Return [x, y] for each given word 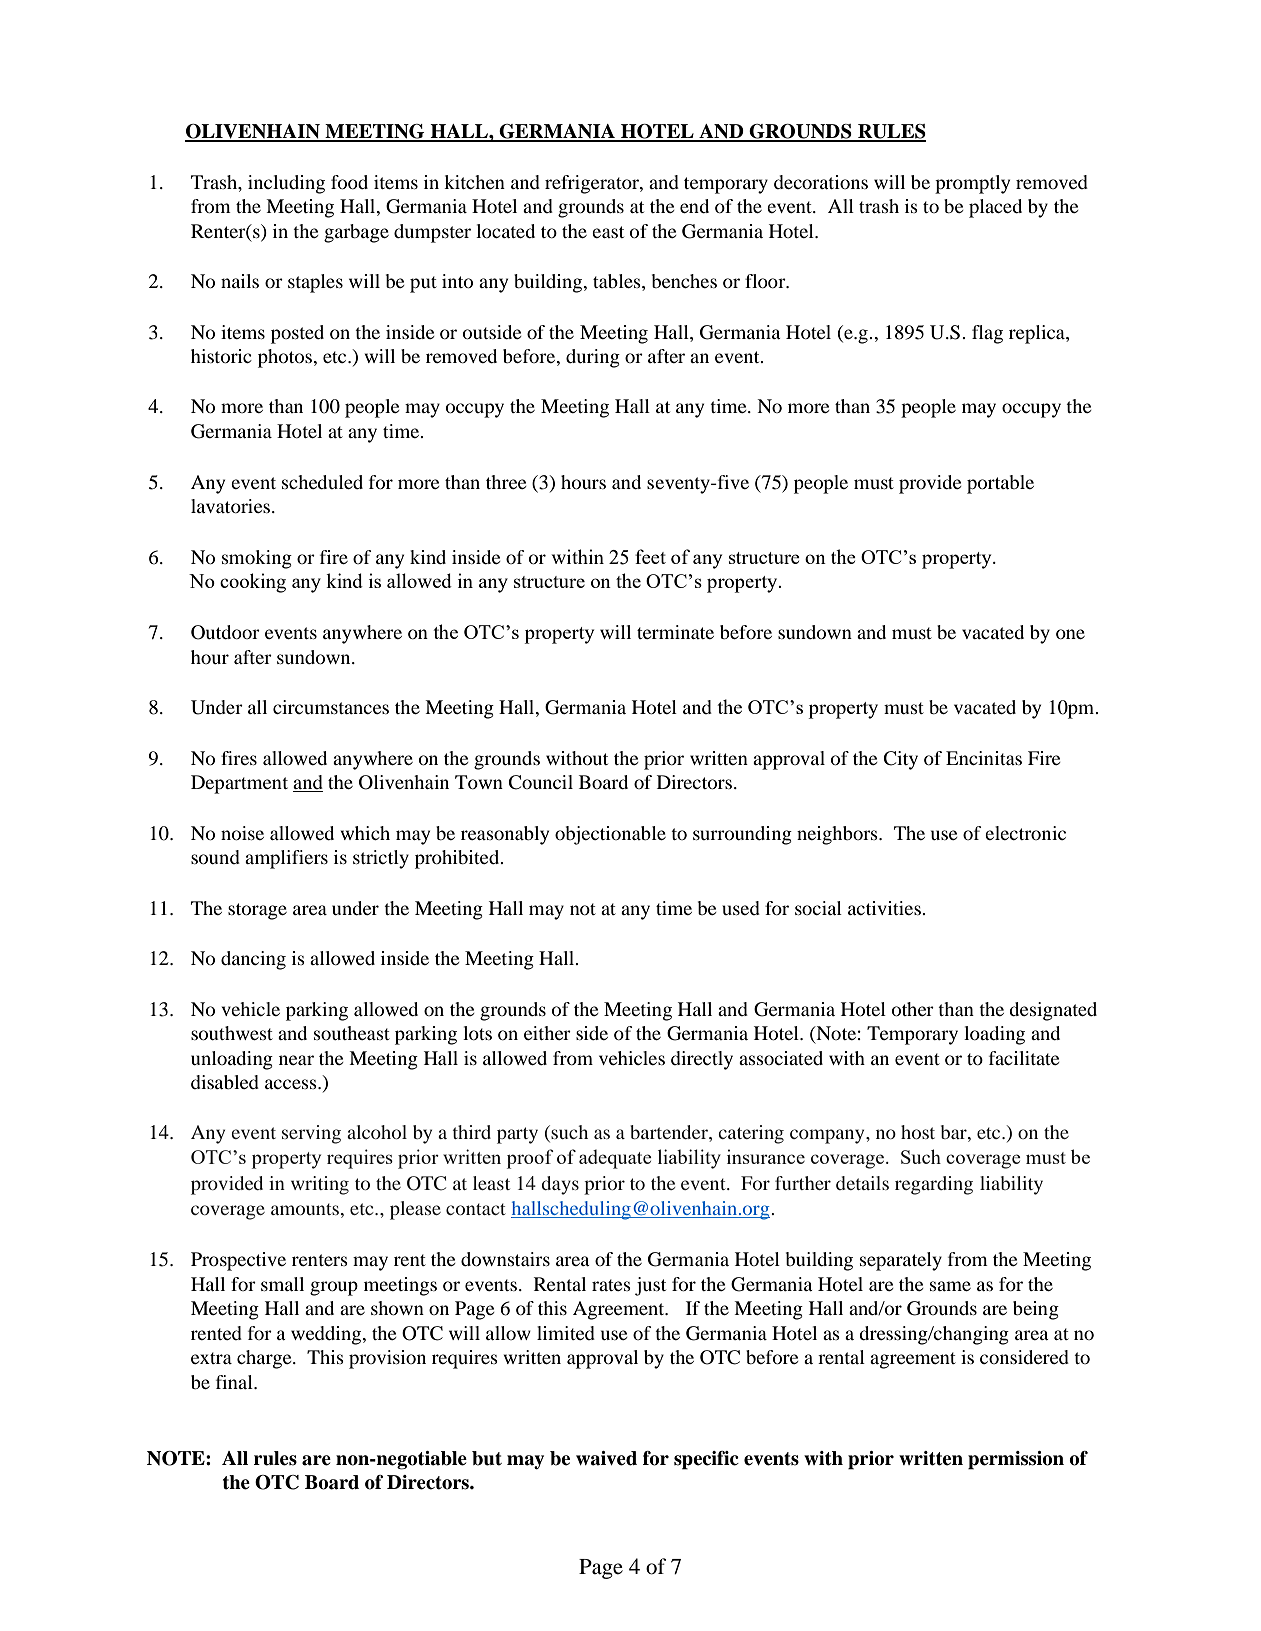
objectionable [610, 835]
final [235, 1382]
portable [1000, 484]
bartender [670, 1132]
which [365, 833]
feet [650, 556]
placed [995, 208]
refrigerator [593, 184]
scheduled [322, 482]
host [918, 1132]
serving [311, 1134]
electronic [1025, 833]
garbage [356, 233]
